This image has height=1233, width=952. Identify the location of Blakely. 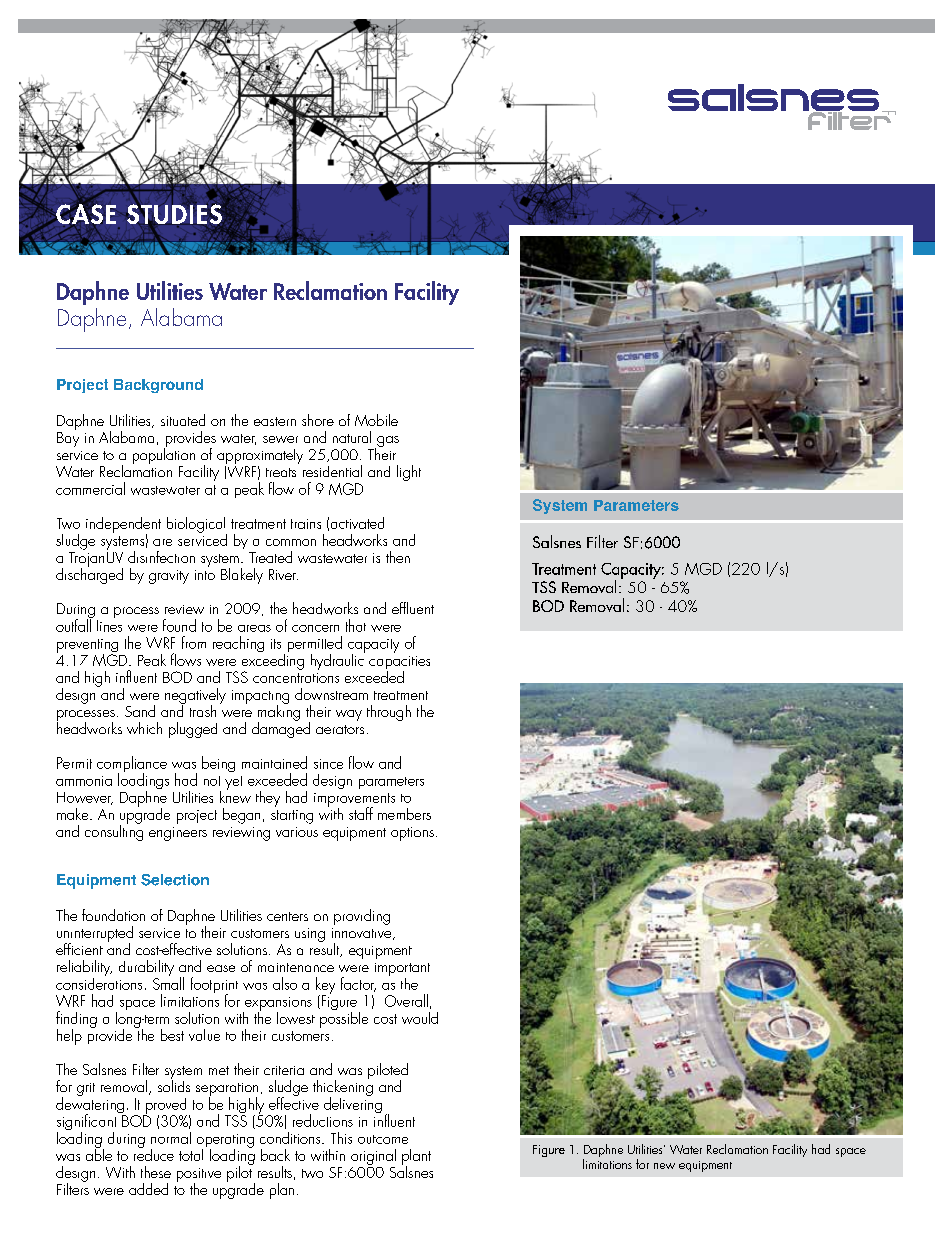
(242, 576).
